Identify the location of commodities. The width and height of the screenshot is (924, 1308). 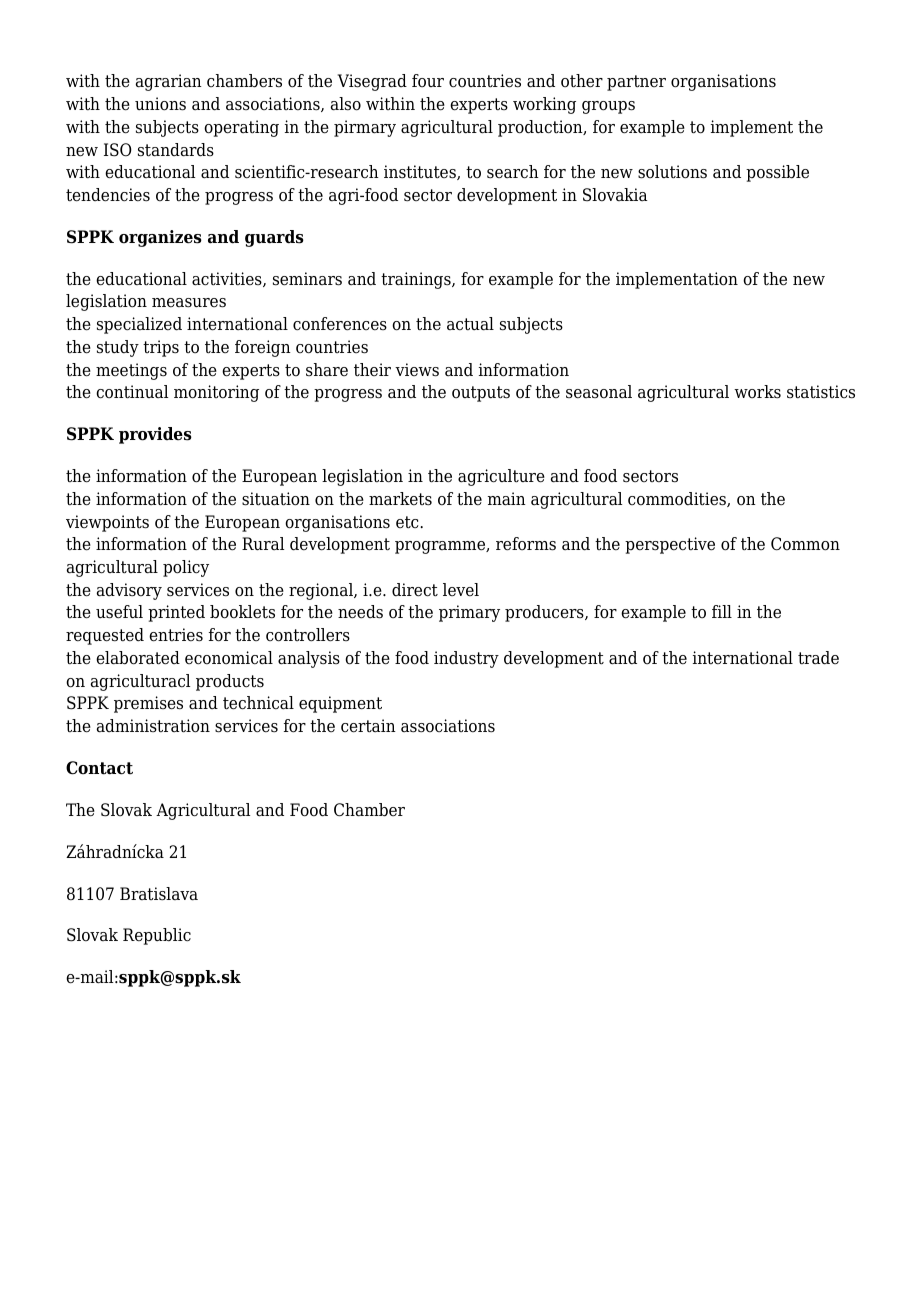
(678, 499).
